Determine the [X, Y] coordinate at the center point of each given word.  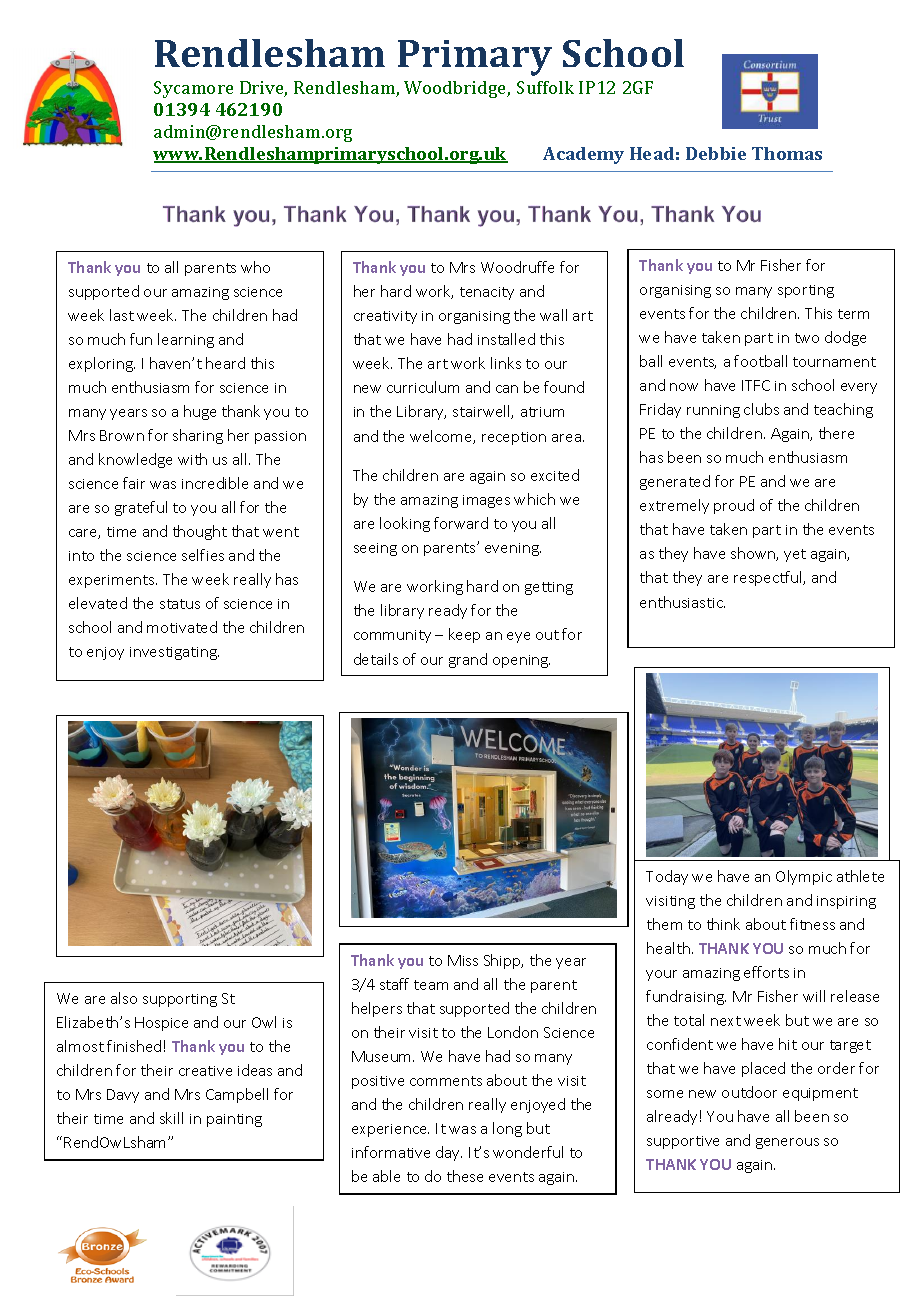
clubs [761, 409]
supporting [180, 1000]
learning [186, 340]
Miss [463, 960]
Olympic [804, 877]
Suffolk [545, 87]
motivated [182, 627]
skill [171, 1118]
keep [464, 635]
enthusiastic [682, 602]
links [506, 363]
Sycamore [193, 89]
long [507, 1129]
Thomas [787, 153]
